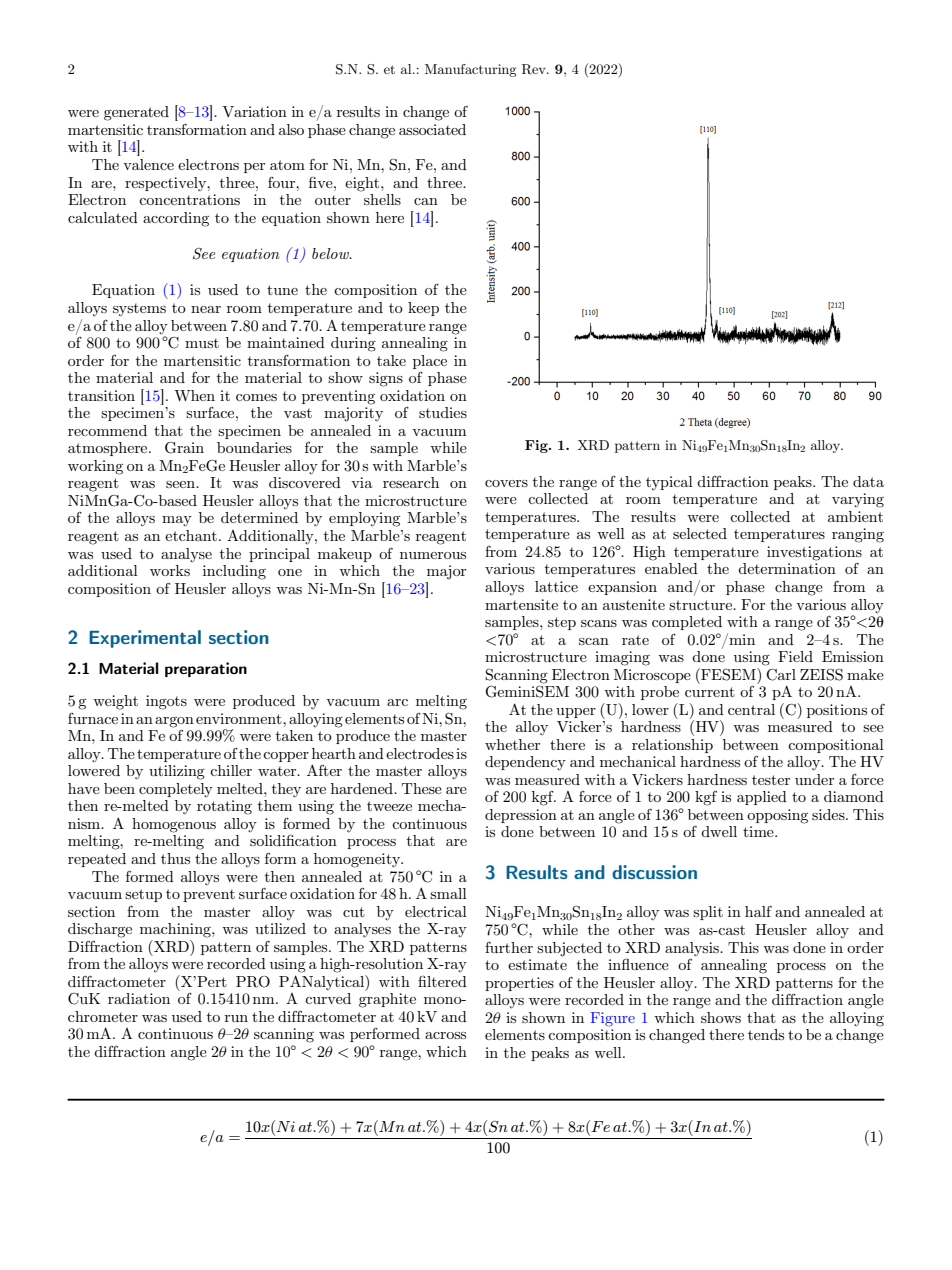 Image resolution: width=952 pixels, height=1270 pixels. What do you see at coordinates (868, 481) in the screenshot?
I see `data` at bounding box center [868, 481].
